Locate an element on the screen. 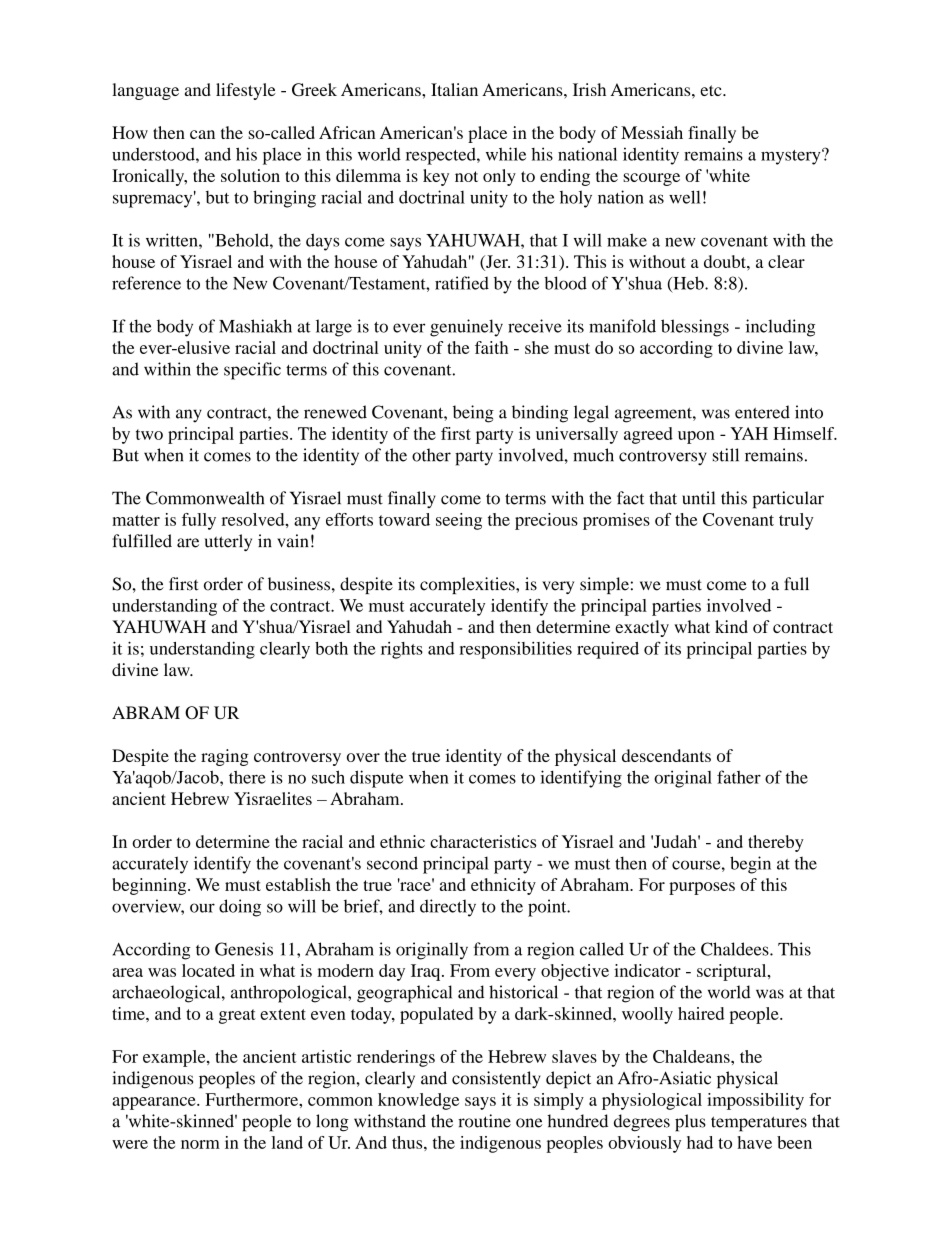  reference is located at coordinates (146, 283).
